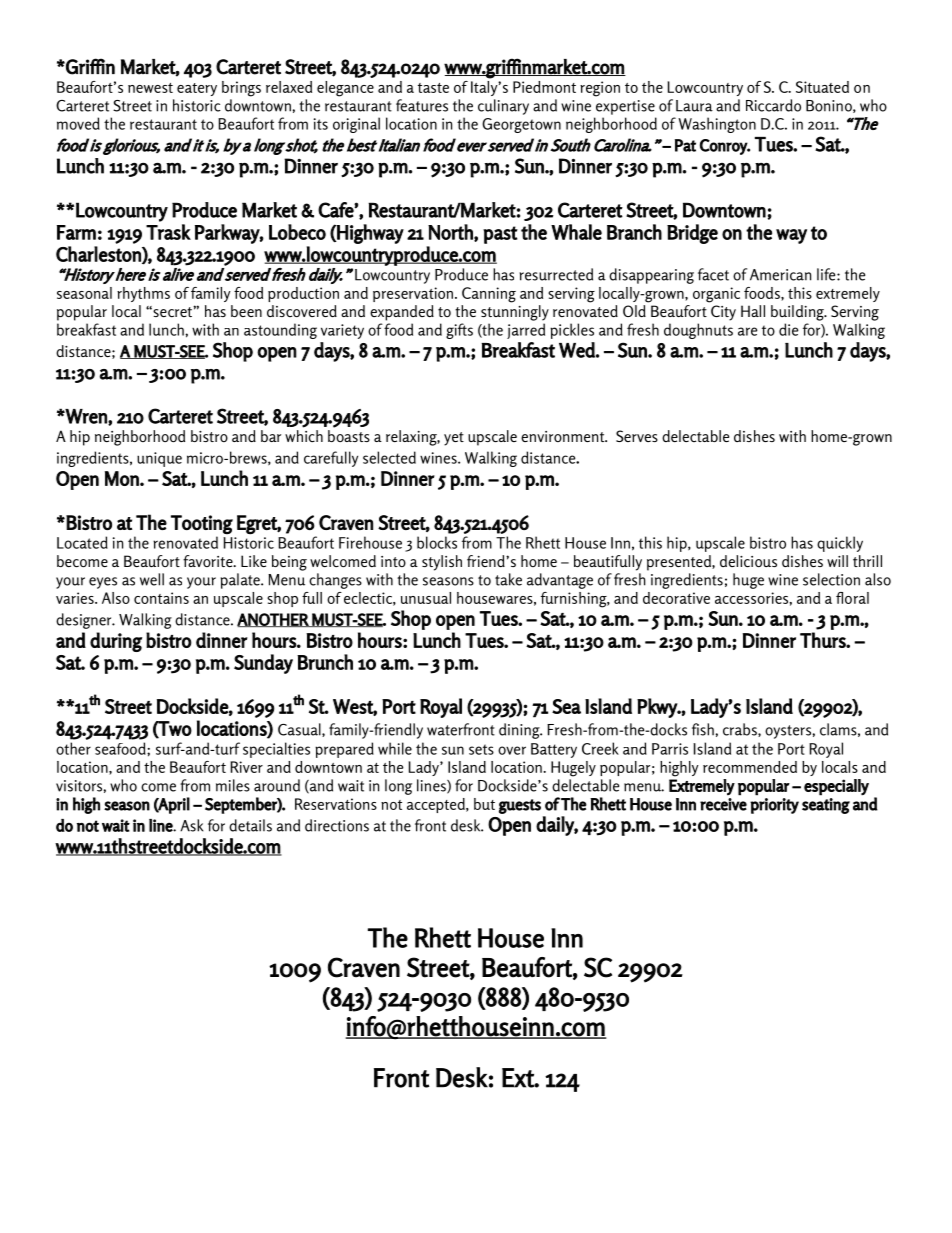 This screenshot has height=1233, width=952. Describe the element at coordinates (159, 459) in the screenshot. I see `unique` at that location.
